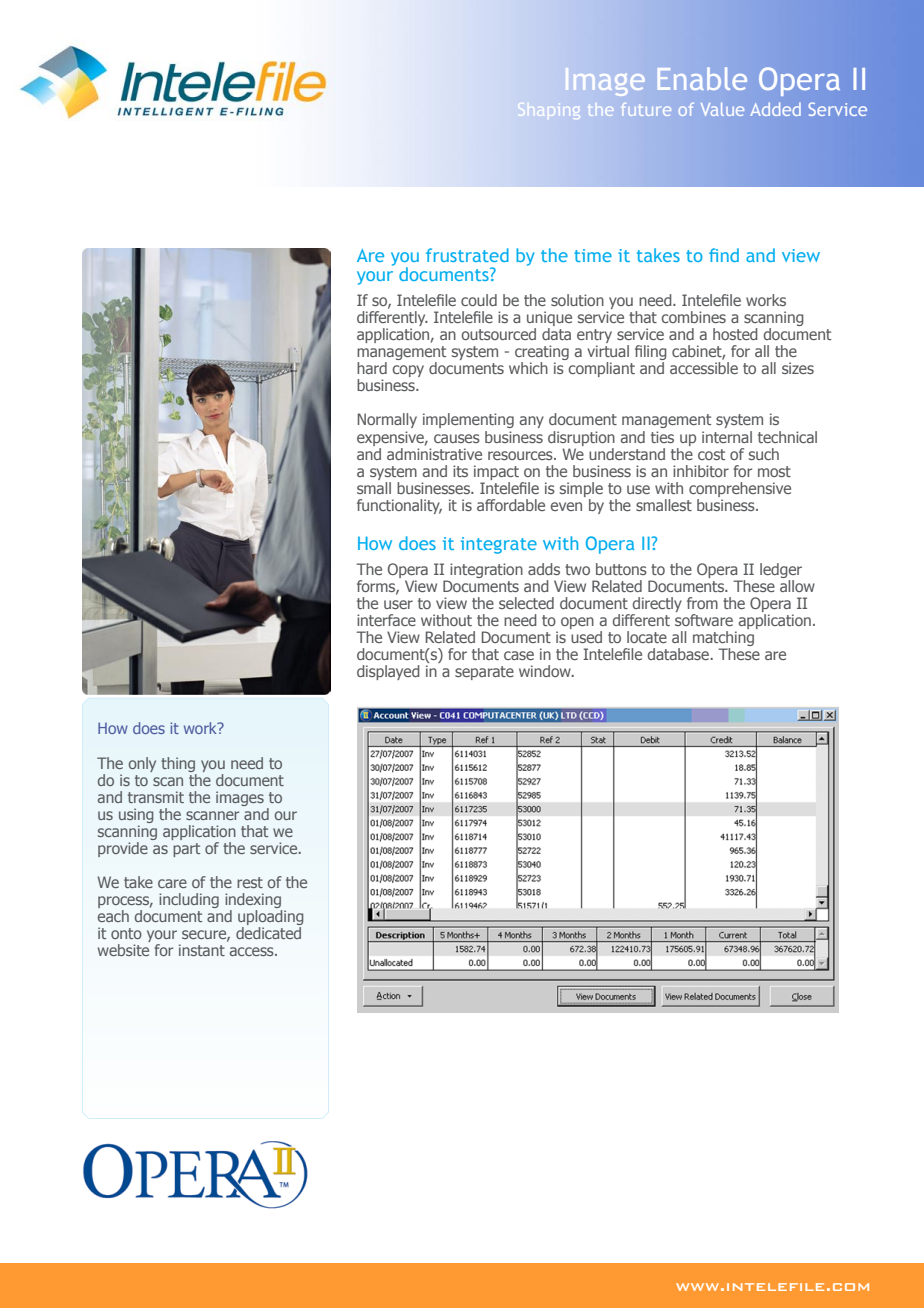 The width and height of the image is (924, 1308). Describe the element at coordinates (723, 640) in the image. I see `matching` at that location.
